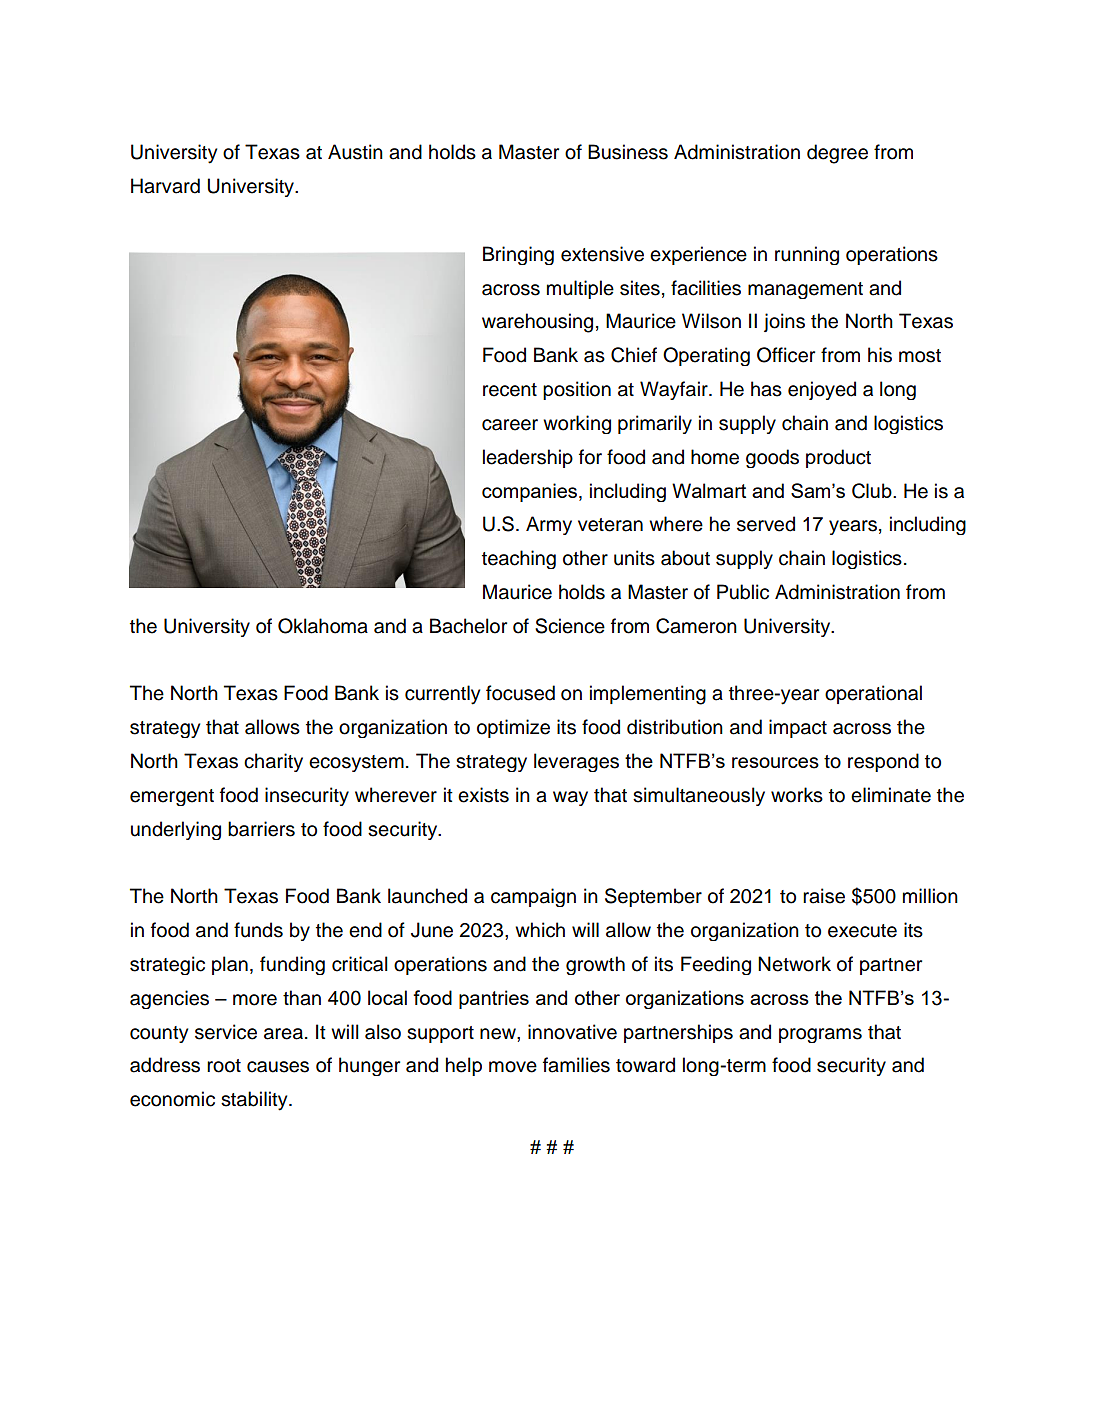  Describe the element at coordinates (576, 1065) in the screenshot. I see `families` at that location.
